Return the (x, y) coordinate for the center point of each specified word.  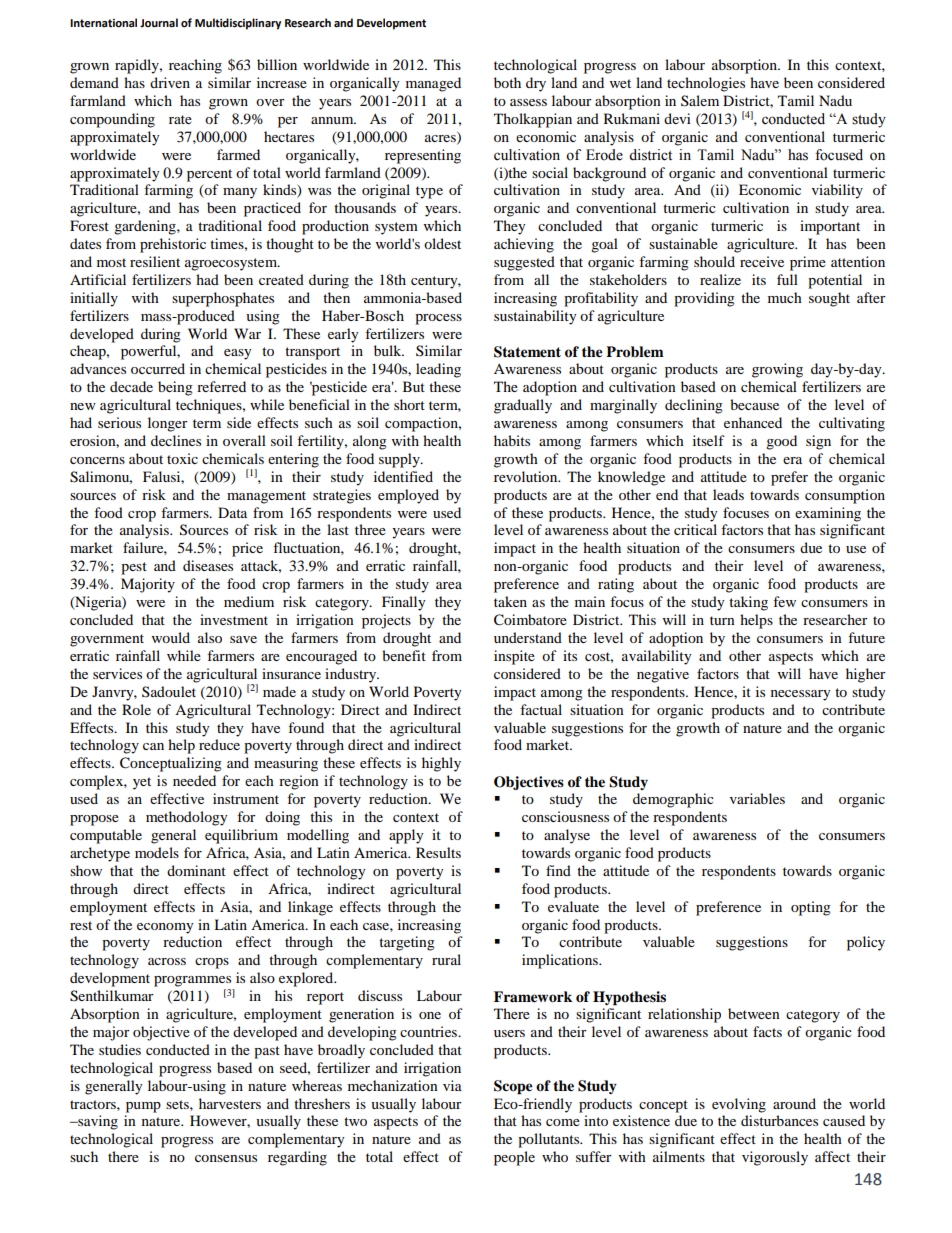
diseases (208, 565)
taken (510, 601)
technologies (706, 84)
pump (143, 1107)
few (784, 601)
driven (170, 82)
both (507, 82)
